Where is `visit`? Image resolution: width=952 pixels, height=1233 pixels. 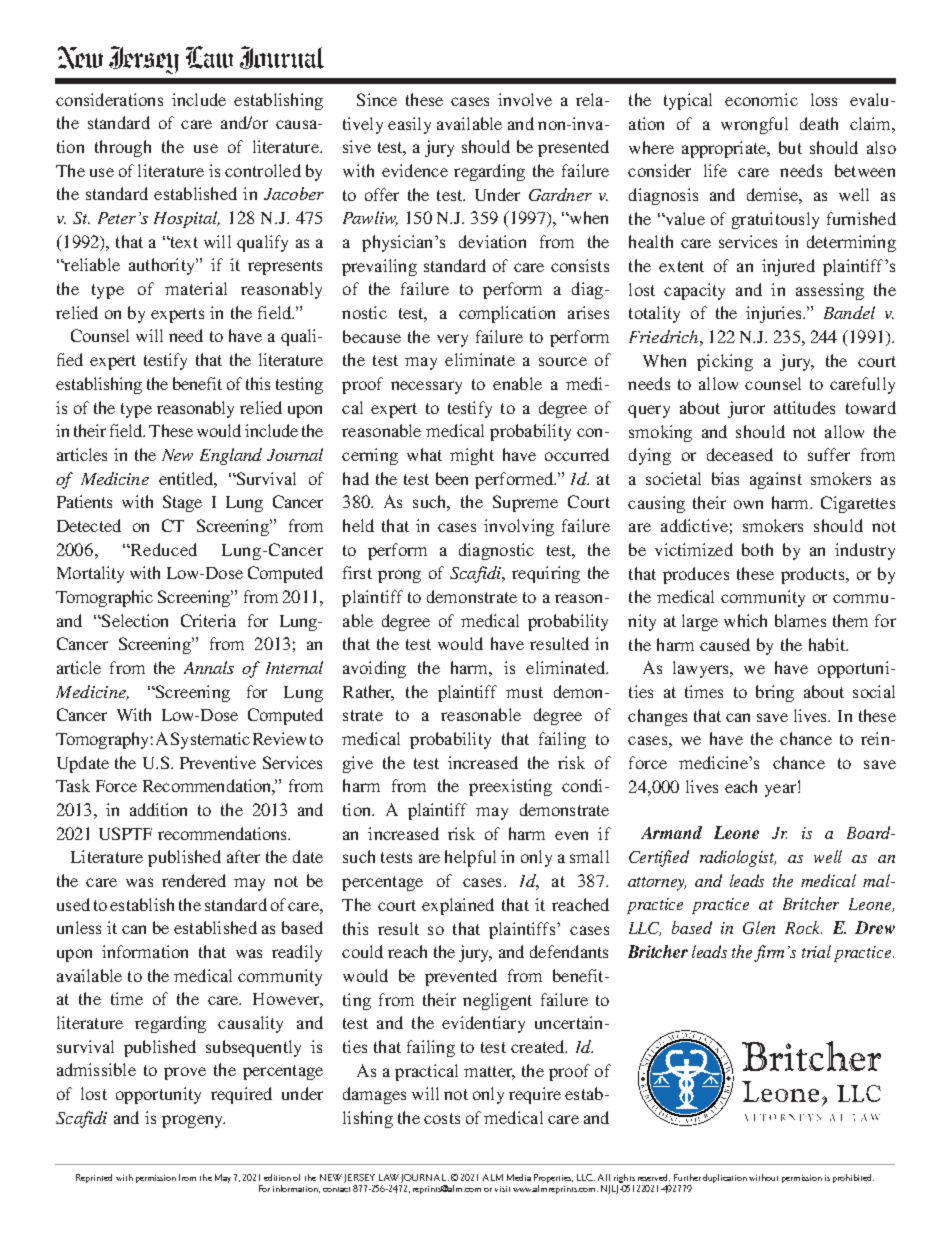 visit is located at coordinates (502, 1189).
